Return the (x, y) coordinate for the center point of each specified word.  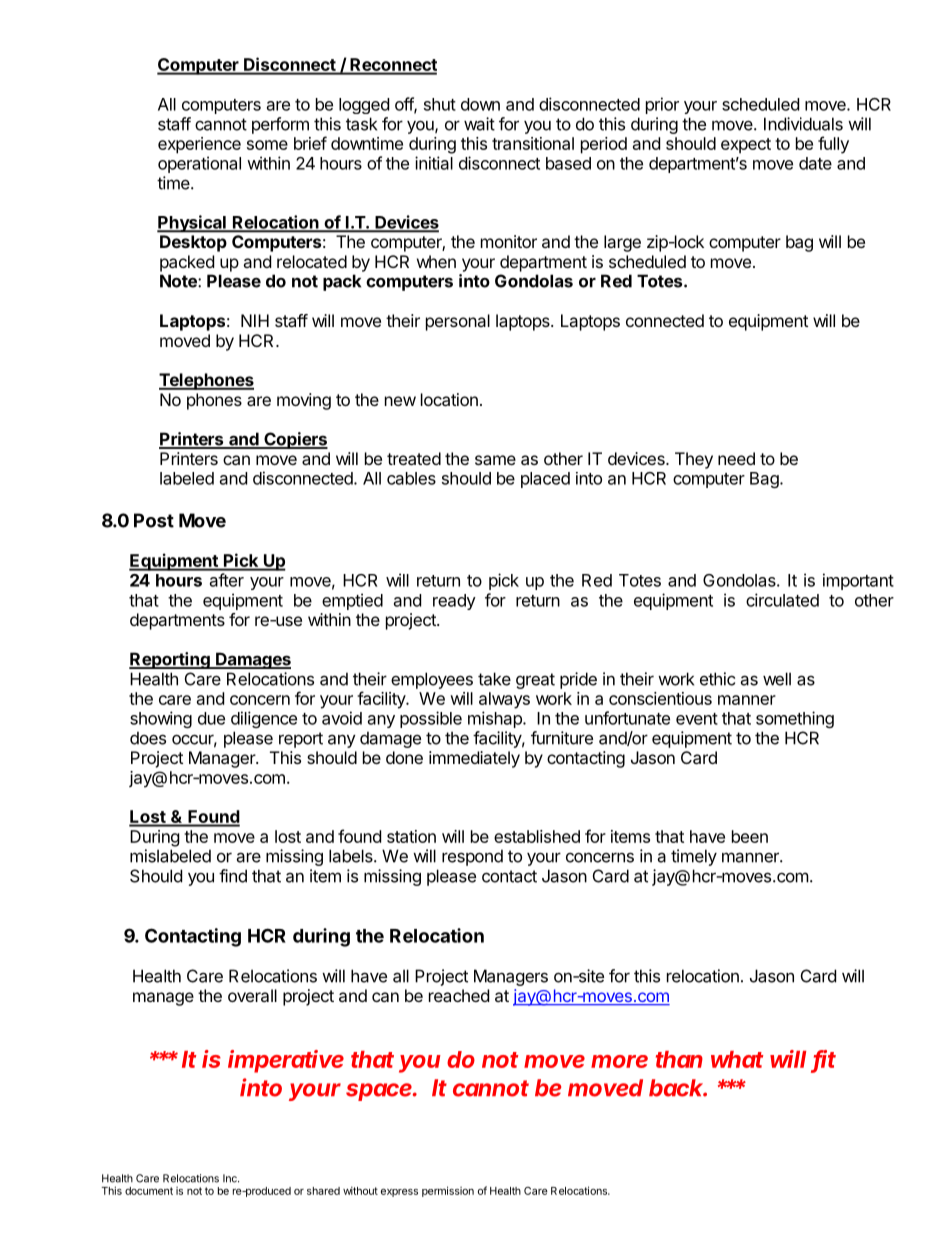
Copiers (295, 440)
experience (199, 145)
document (149, 1191)
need (736, 458)
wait (479, 124)
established (537, 836)
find (233, 876)
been (750, 836)
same (495, 460)
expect (746, 146)
